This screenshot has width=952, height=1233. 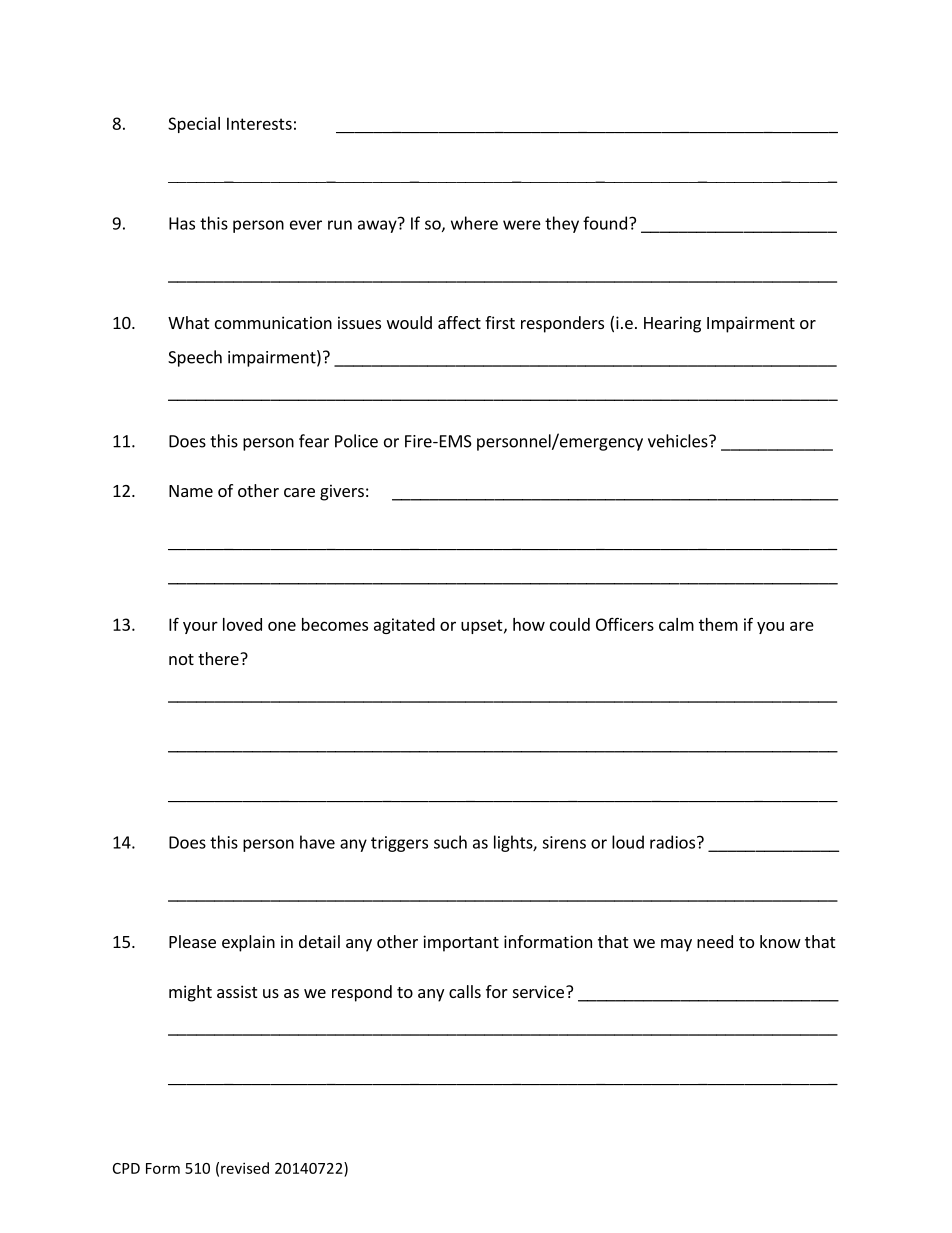 I want to click on vehicles, so click(x=679, y=441).
